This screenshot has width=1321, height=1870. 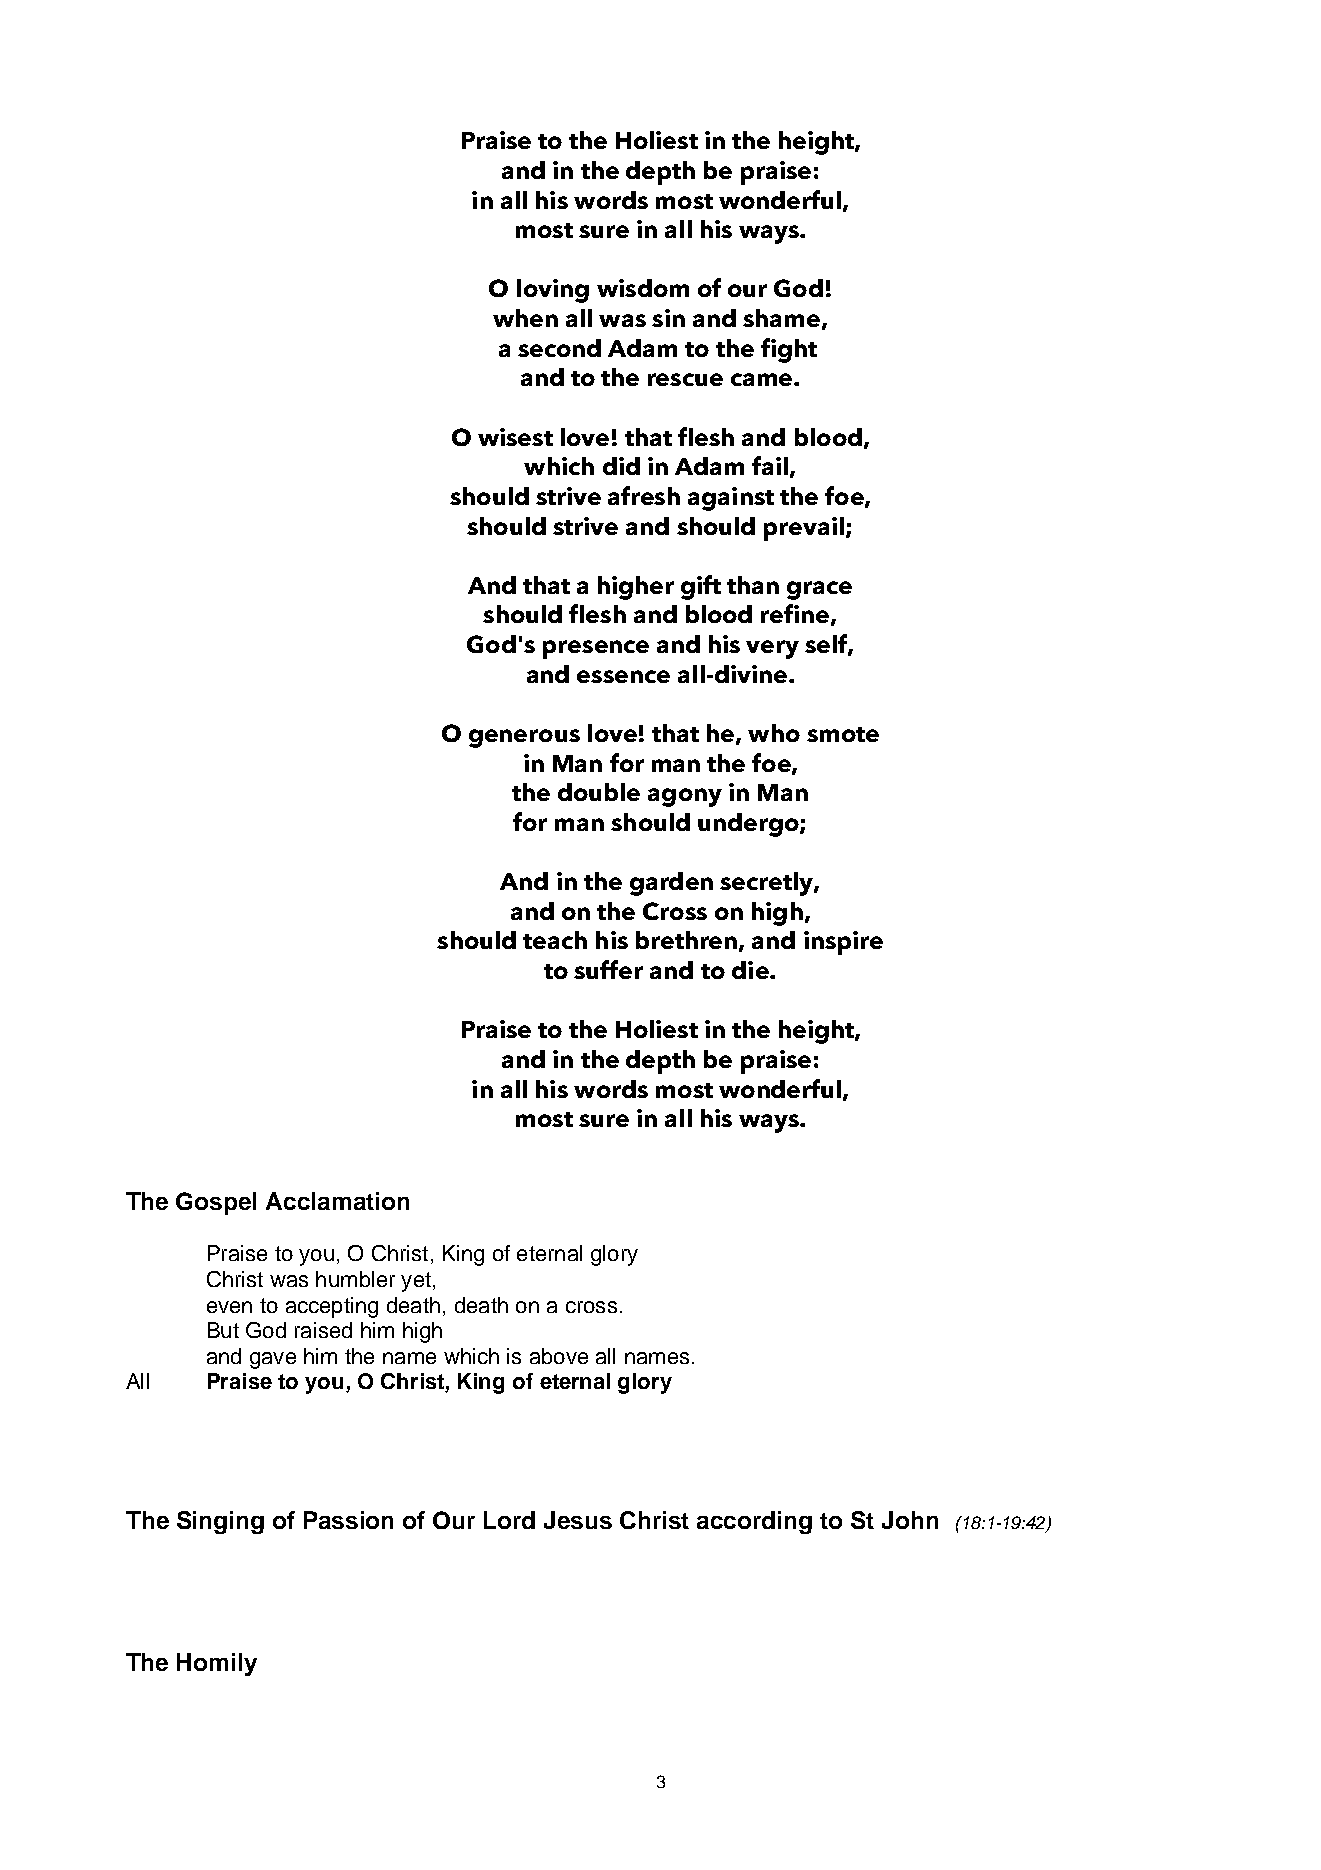 What do you see at coordinates (337, 1201) in the screenshot?
I see `Acclamation` at bounding box center [337, 1201].
